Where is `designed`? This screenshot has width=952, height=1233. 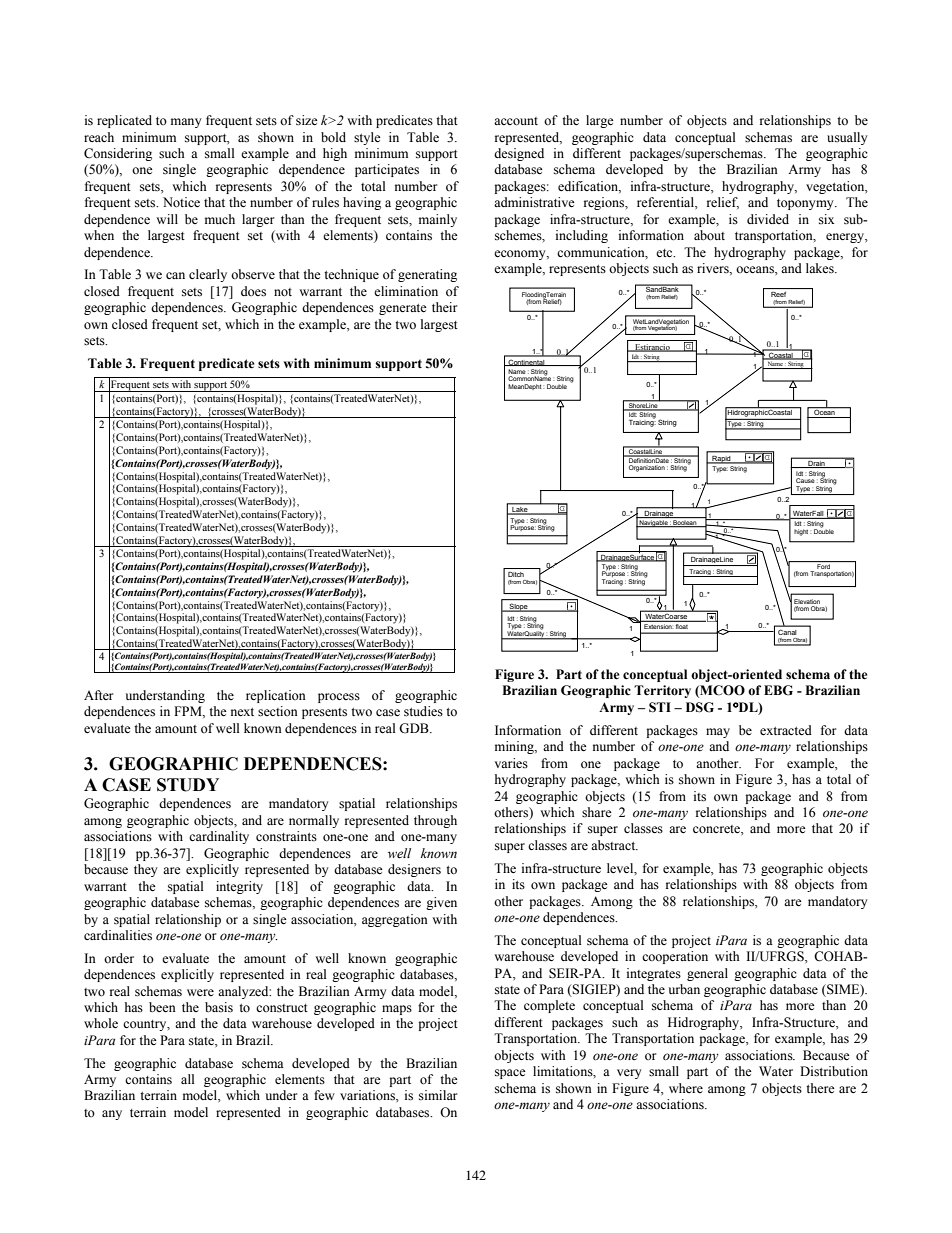 designed is located at coordinates (519, 154).
